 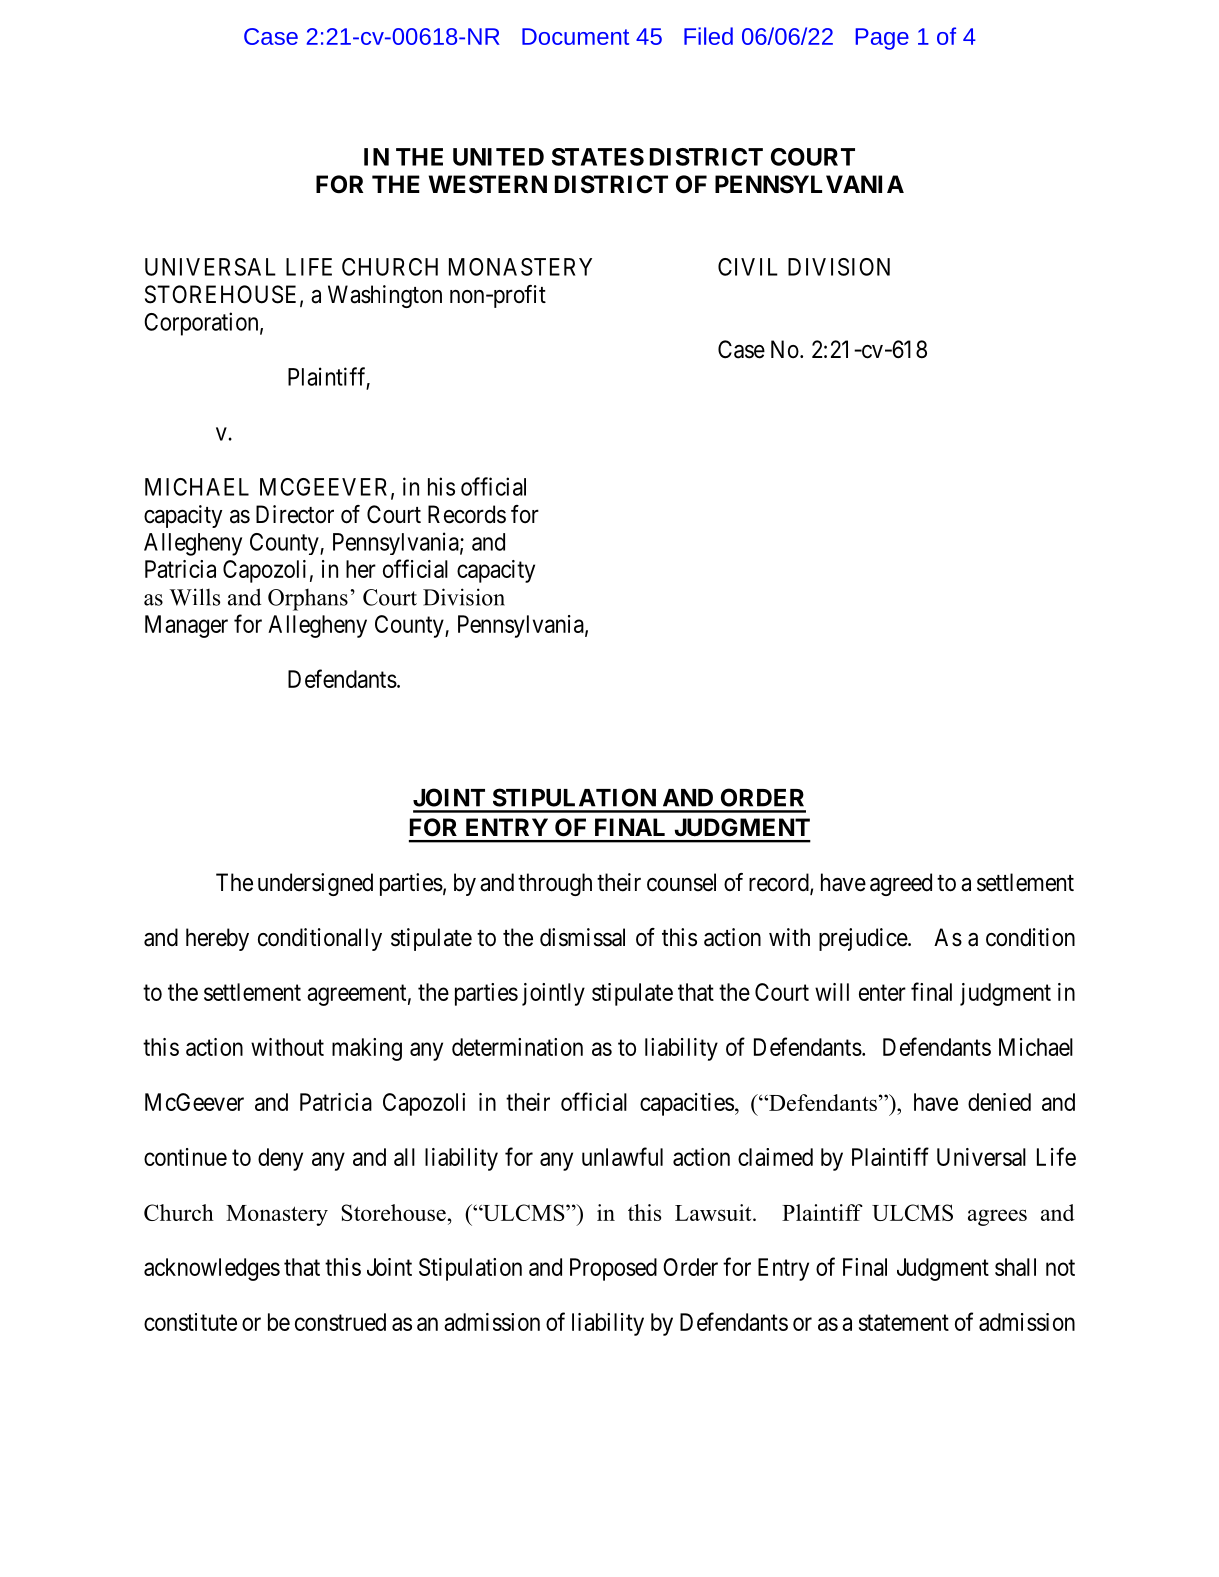 I want to click on construed, so click(x=340, y=1322).
